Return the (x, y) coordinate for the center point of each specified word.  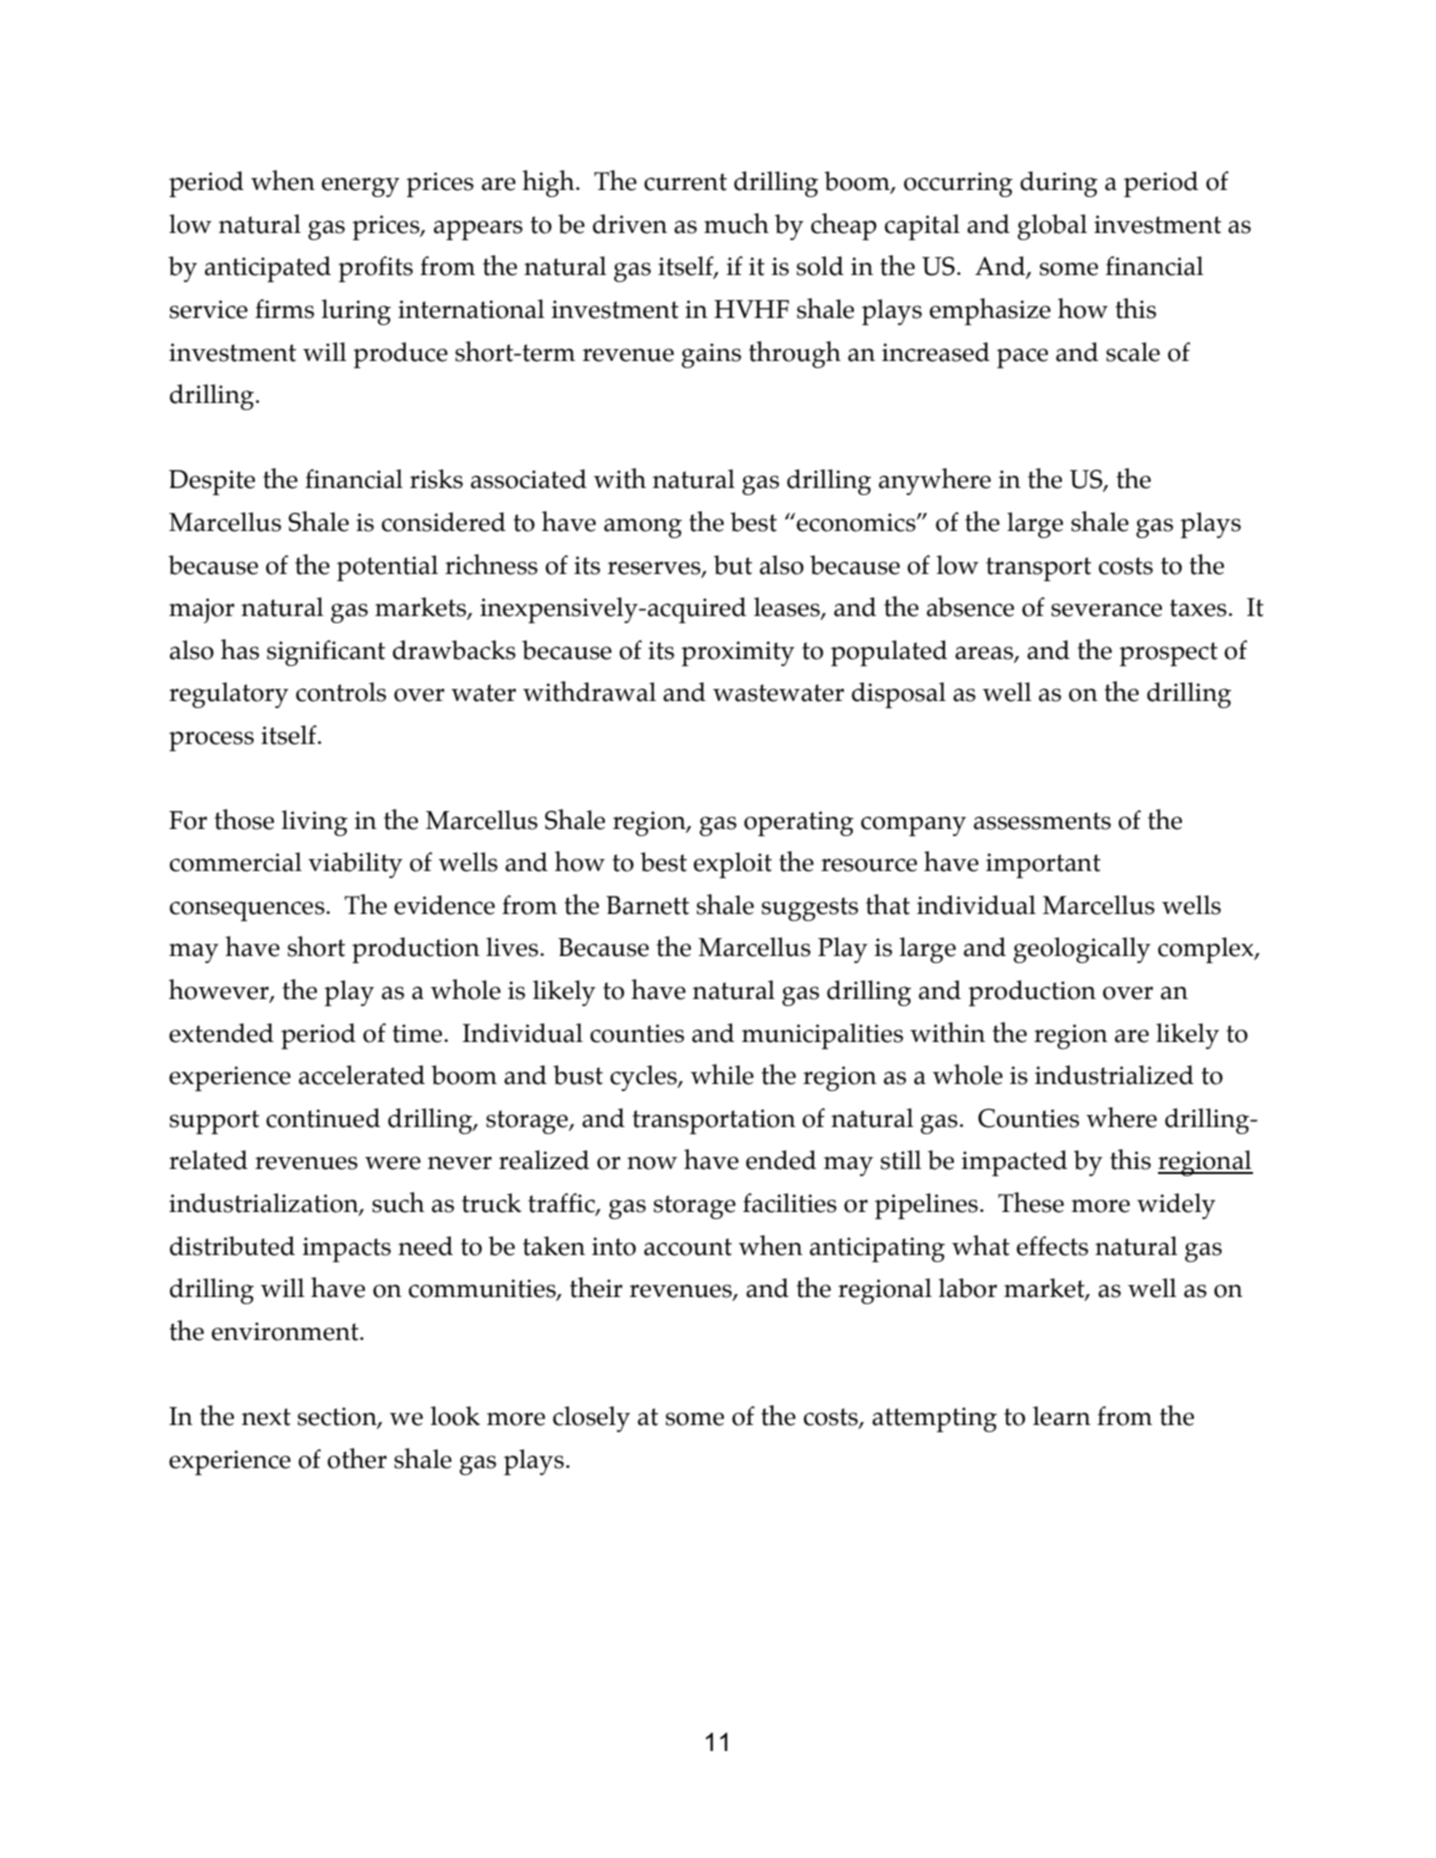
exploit (733, 865)
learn (1062, 1416)
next (266, 1417)
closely (591, 1419)
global (1052, 227)
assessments (1042, 821)
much (736, 223)
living (315, 823)
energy (361, 187)
